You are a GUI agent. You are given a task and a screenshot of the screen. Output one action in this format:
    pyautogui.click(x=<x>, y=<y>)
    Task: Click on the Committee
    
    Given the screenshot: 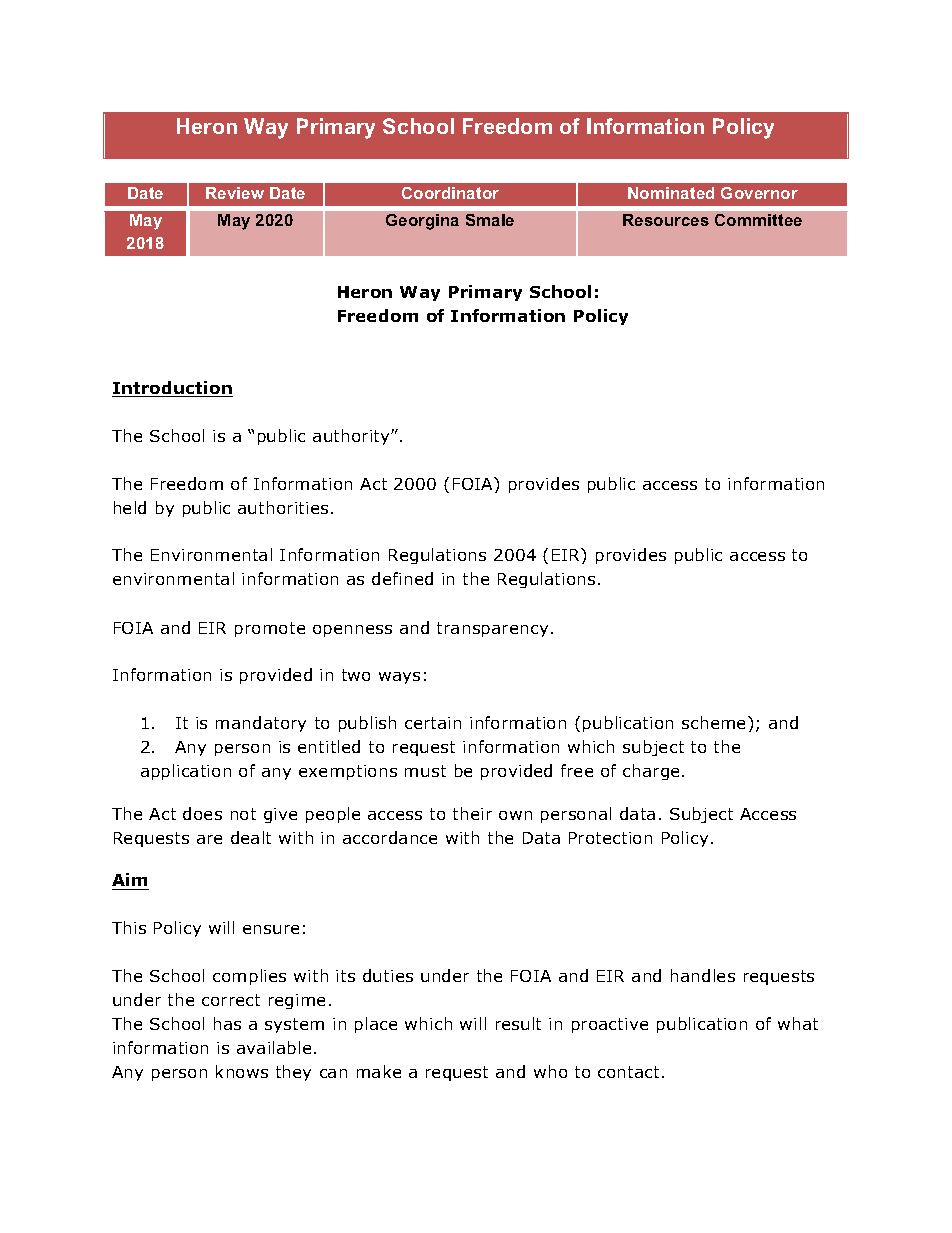 What is the action you would take?
    pyautogui.click(x=758, y=220)
